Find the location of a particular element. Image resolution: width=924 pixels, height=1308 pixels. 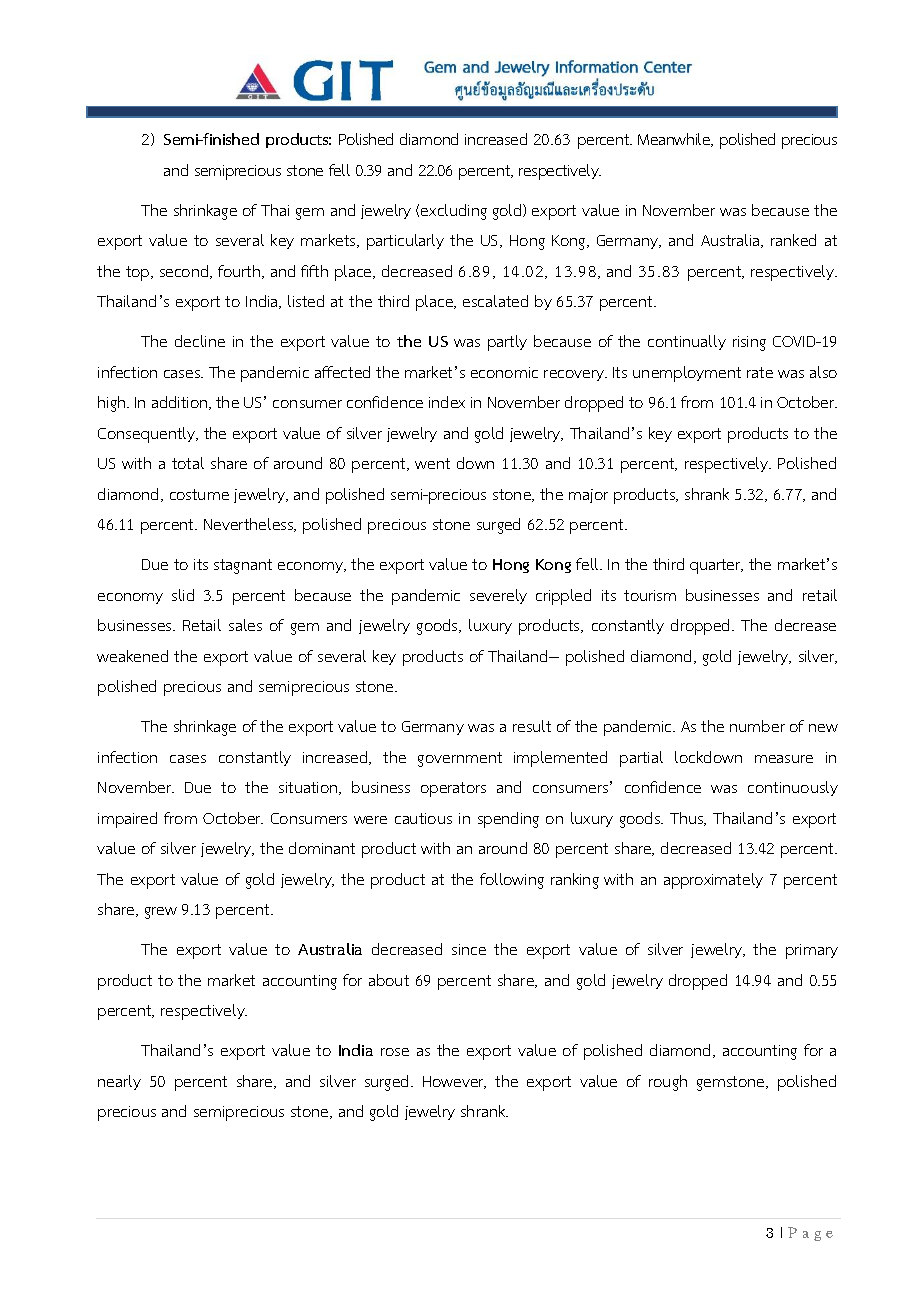

nearly is located at coordinates (119, 1082).
